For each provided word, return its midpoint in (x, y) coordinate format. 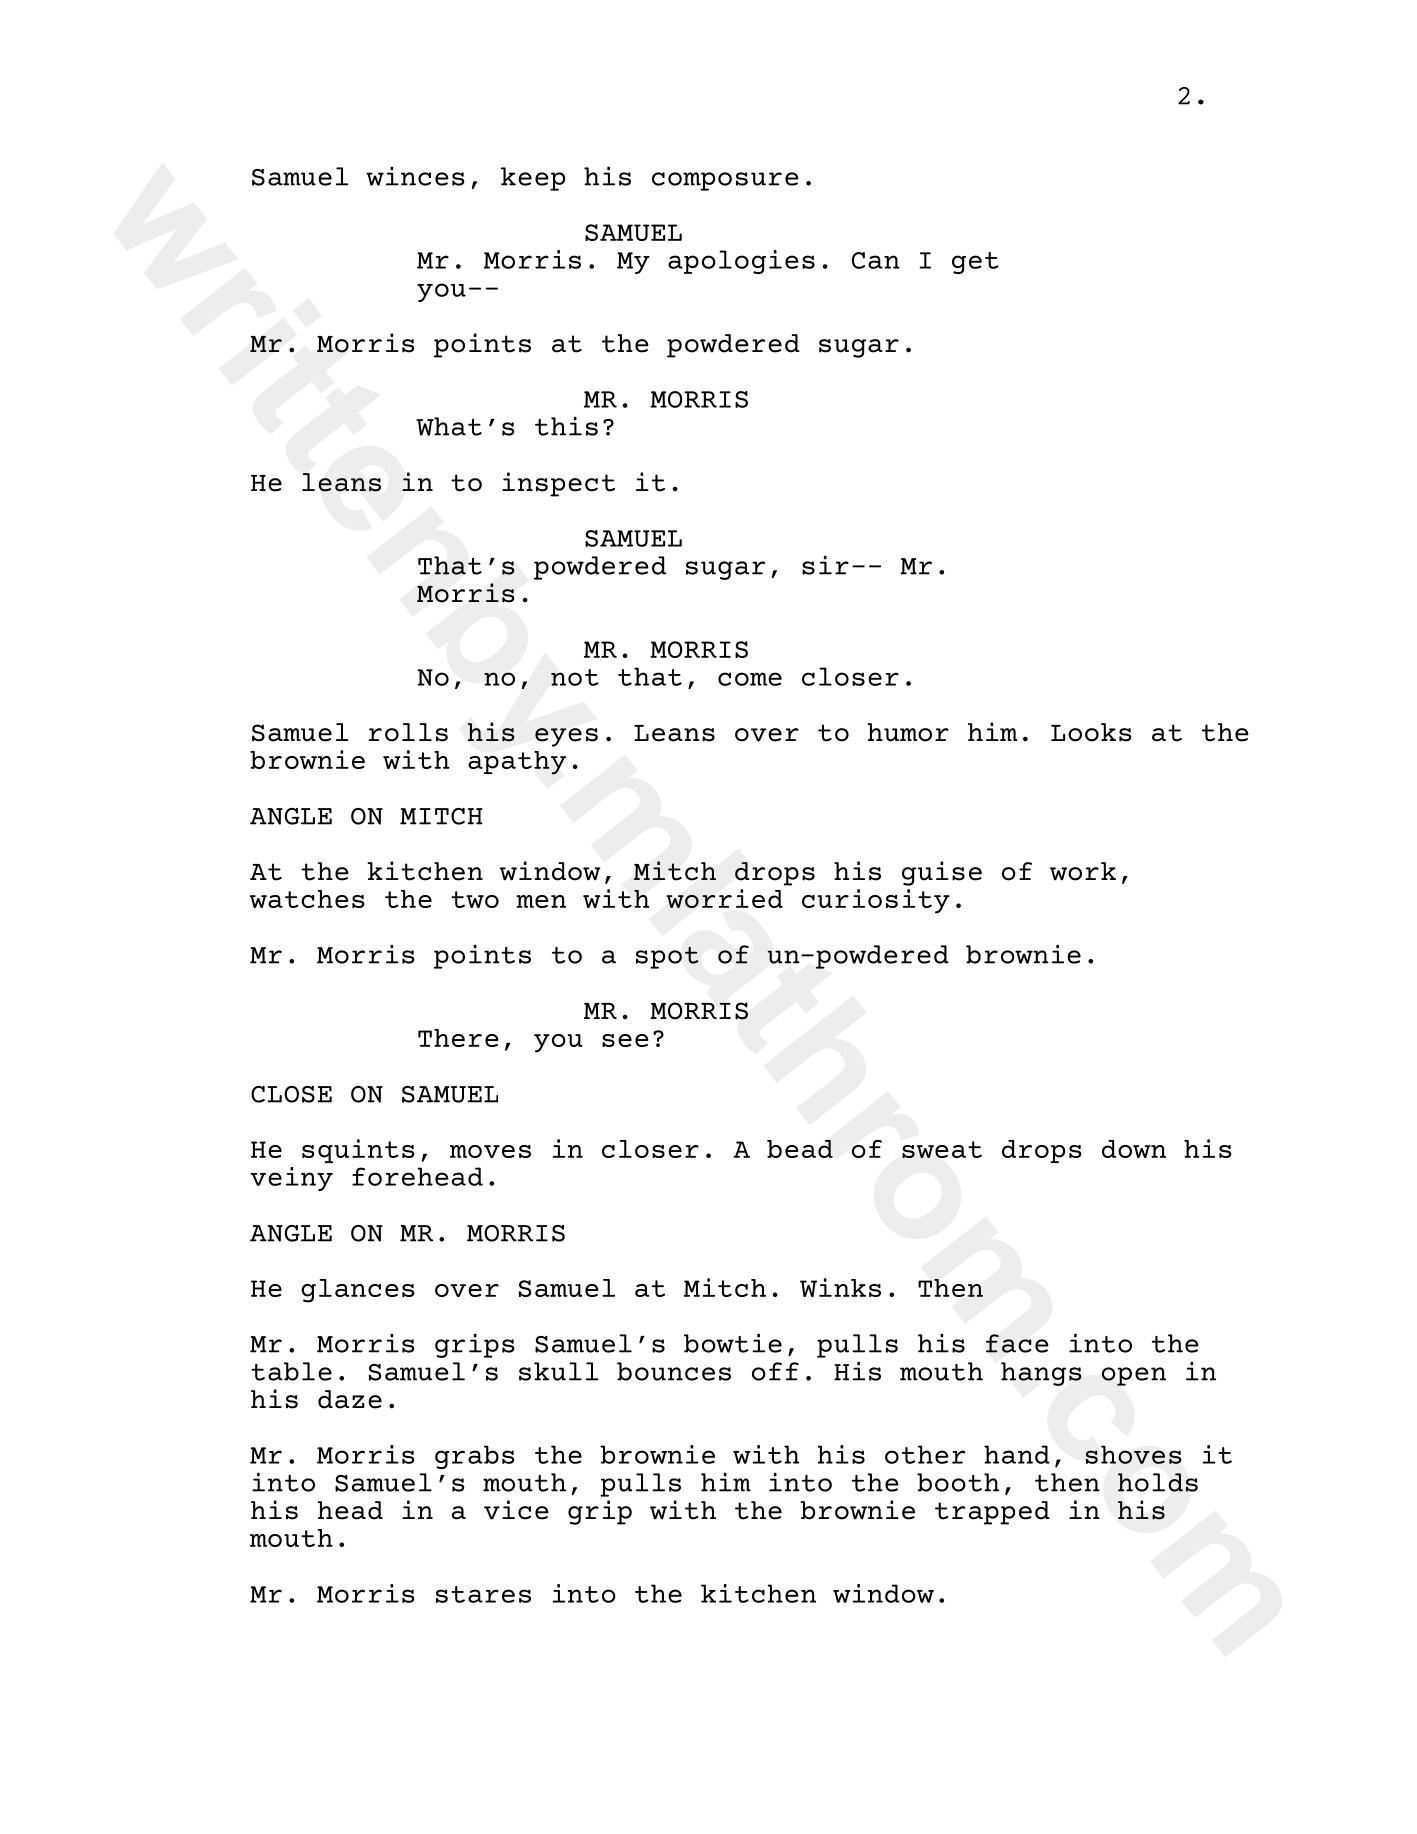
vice (516, 1510)
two (475, 899)
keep (533, 179)
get (975, 263)
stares (483, 1594)
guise (942, 873)
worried (724, 898)
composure (725, 181)
